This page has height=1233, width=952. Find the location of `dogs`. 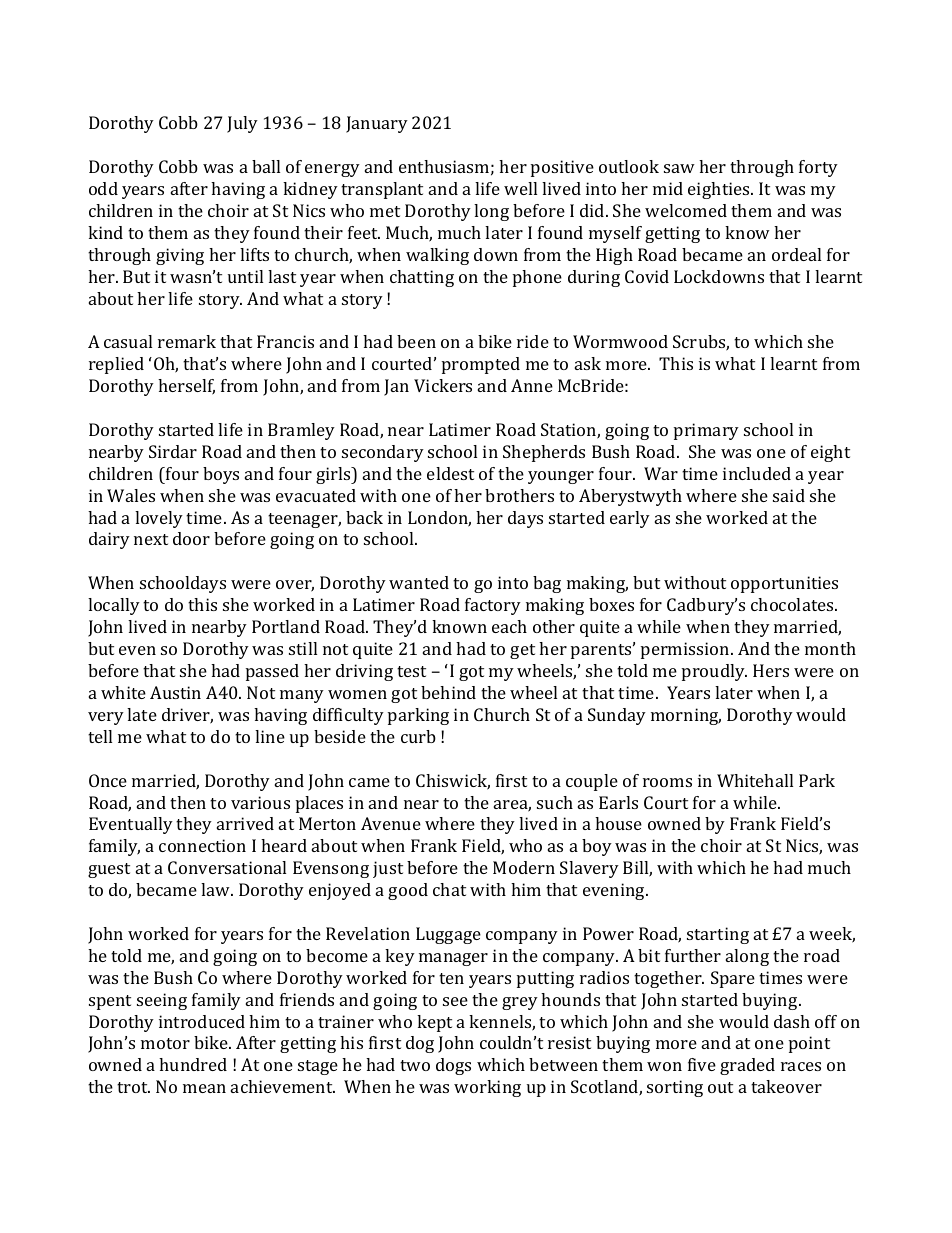

dogs is located at coordinates (453, 1066).
